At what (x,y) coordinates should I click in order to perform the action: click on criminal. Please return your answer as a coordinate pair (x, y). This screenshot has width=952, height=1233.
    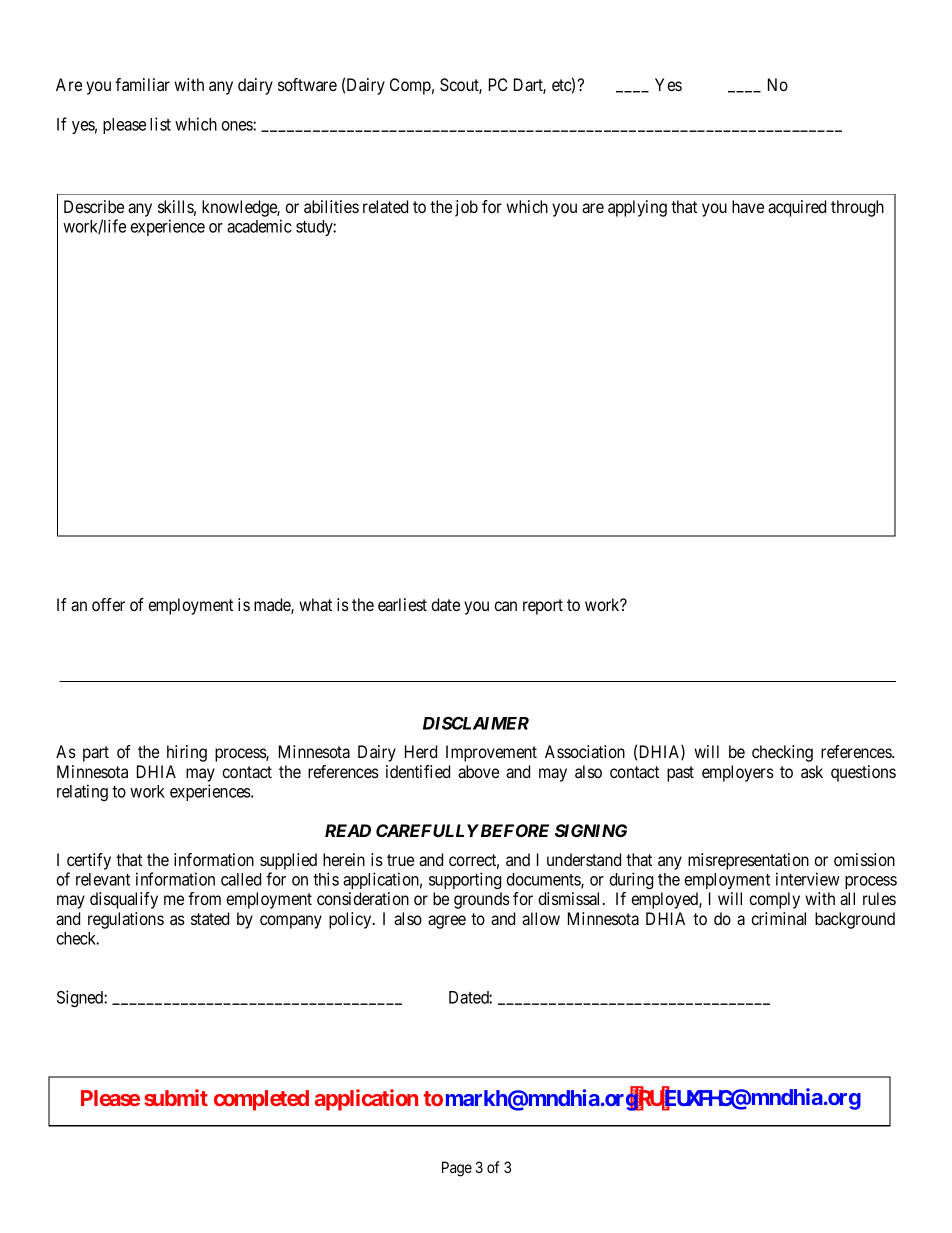
    Looking at the image, I should click on (778, 918).
